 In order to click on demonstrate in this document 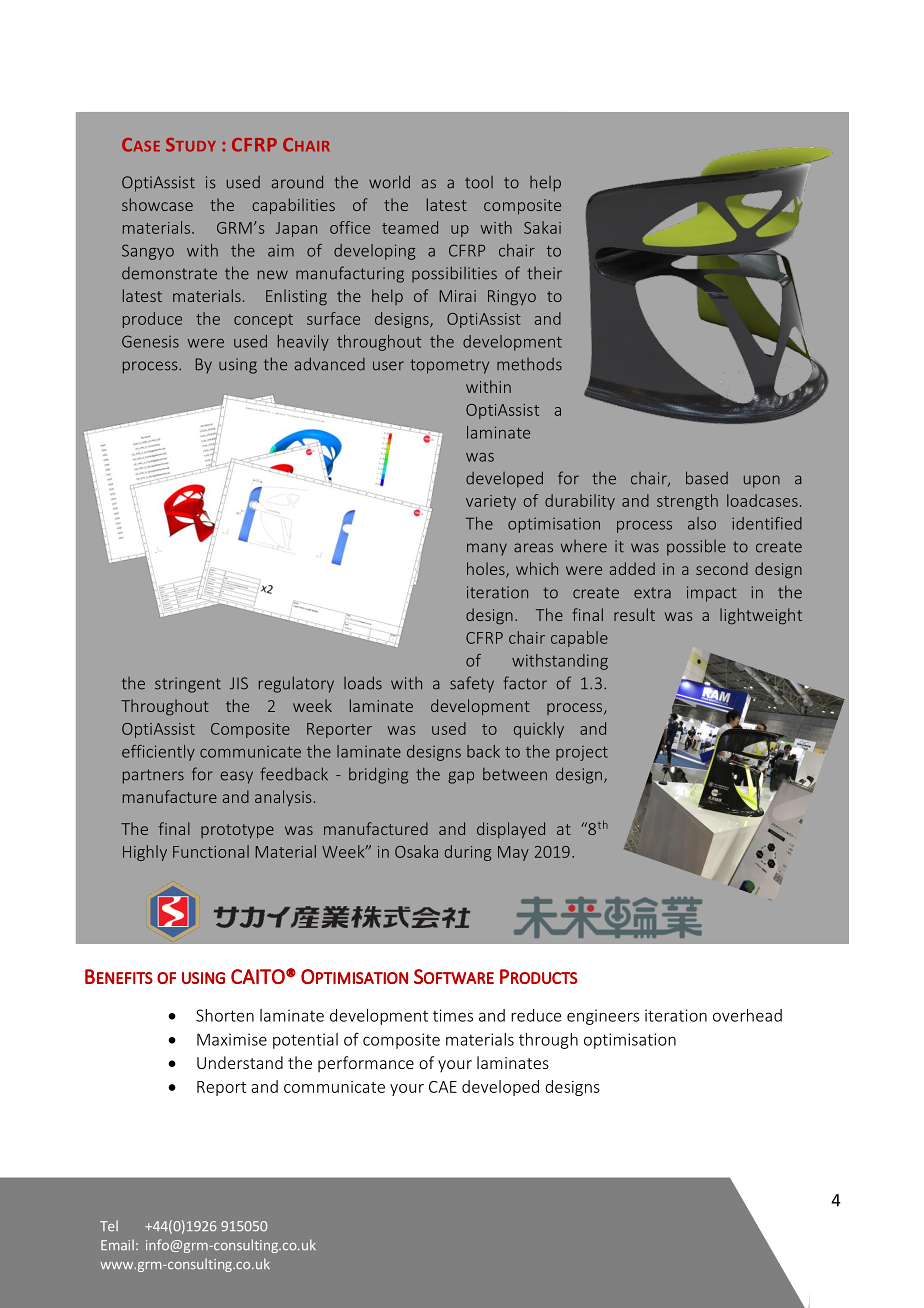, I will do `click(169, 273)`.
